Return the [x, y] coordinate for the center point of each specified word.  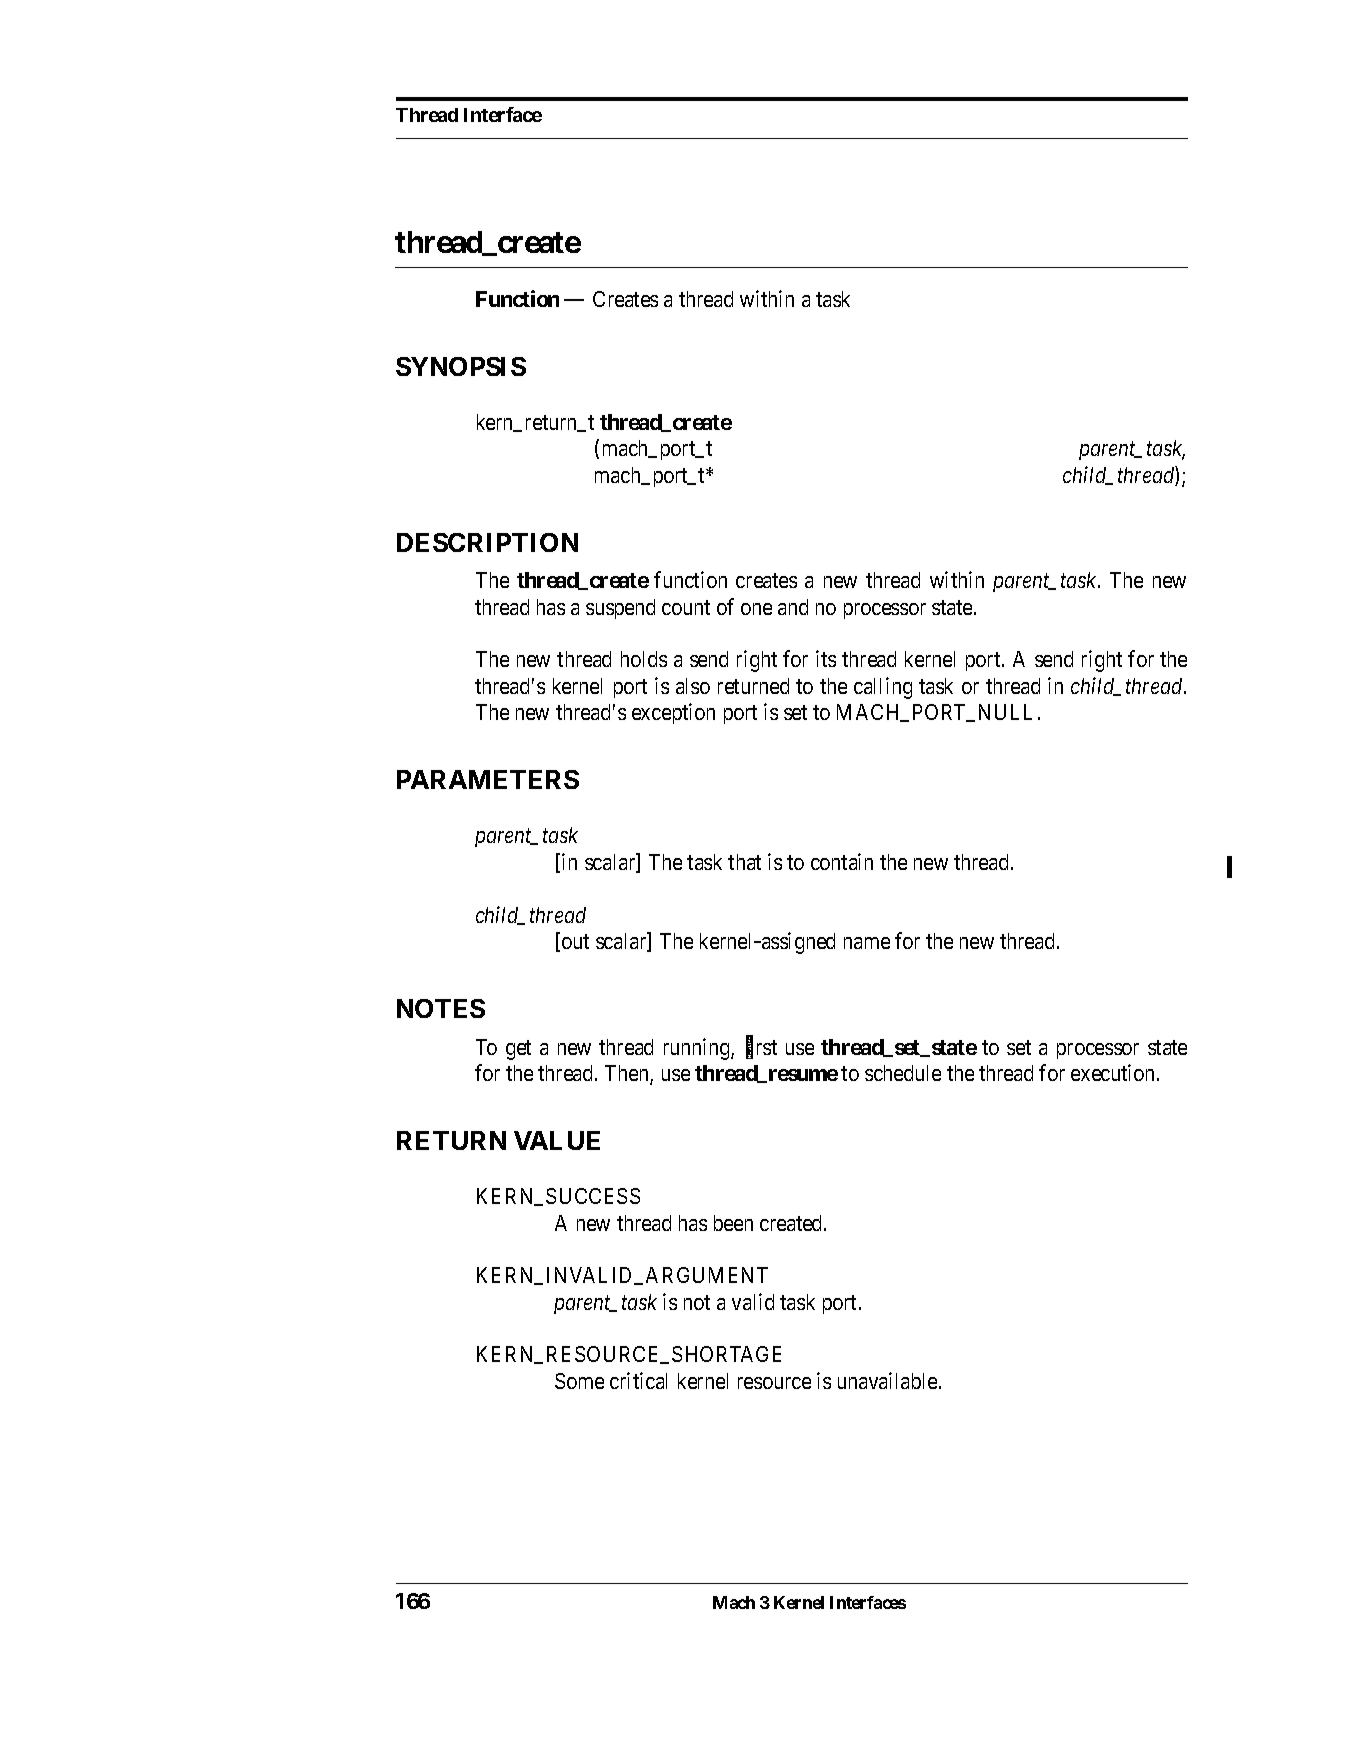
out [575, 941]
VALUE [557, 1140]
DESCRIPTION [487, 542]
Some [579, 1381]
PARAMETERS [488, 779]
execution [1114, 1072]
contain [842, 861]
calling [883, 688]
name [867, 943]
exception [673, 713]
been [733, 1223]
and [793, 607]
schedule [903, 1073]
